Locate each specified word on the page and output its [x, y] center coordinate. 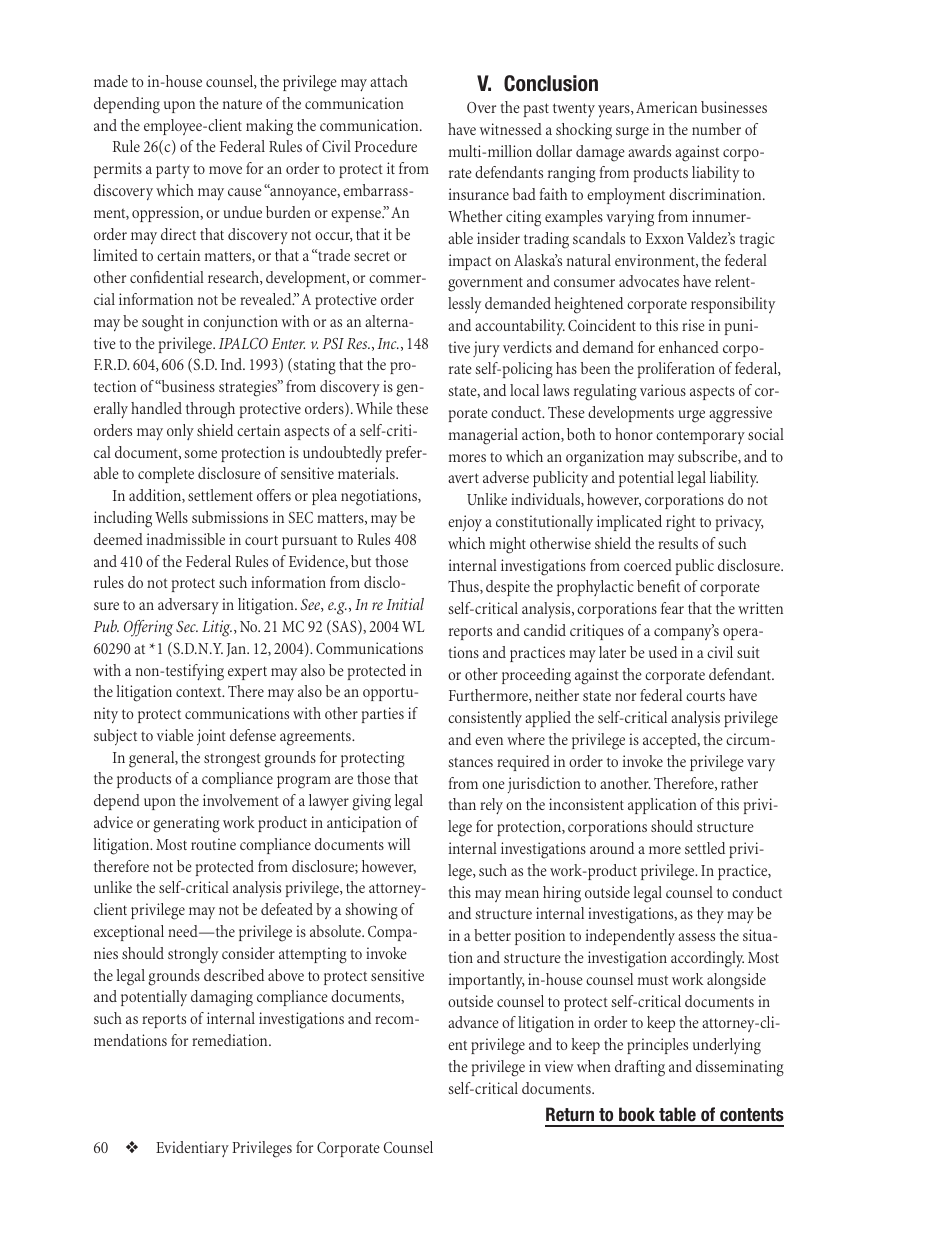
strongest [232, 760]
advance [473, 1022]
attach [389, 81]
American [666, 107]
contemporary [700, 437]
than [462, 804]
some [200, 454]
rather [739, 783]
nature [242, 104]
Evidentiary [192, 1149]
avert [463, 478]
